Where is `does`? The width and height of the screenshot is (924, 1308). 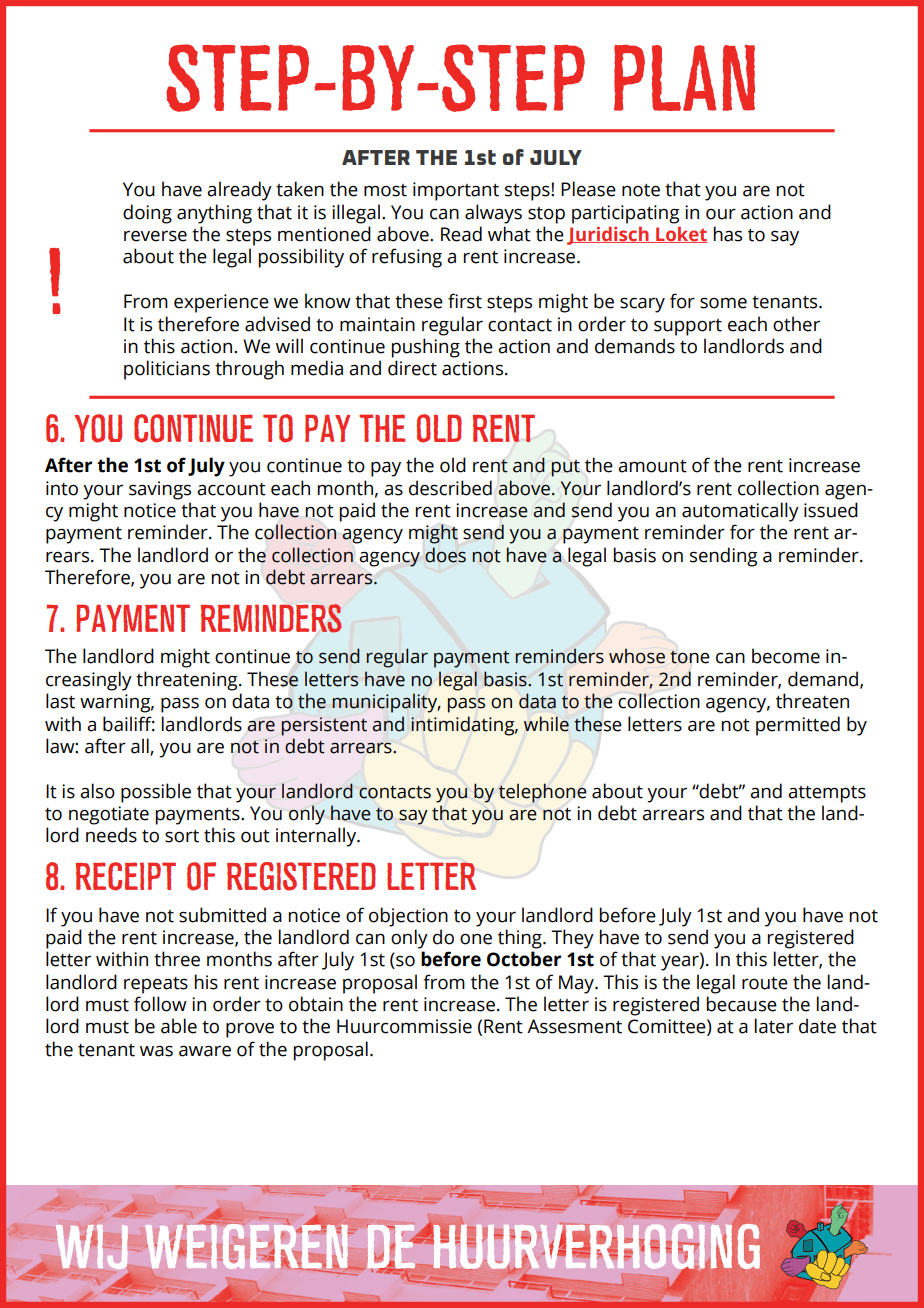 does is located at coordinates (445, 555).
